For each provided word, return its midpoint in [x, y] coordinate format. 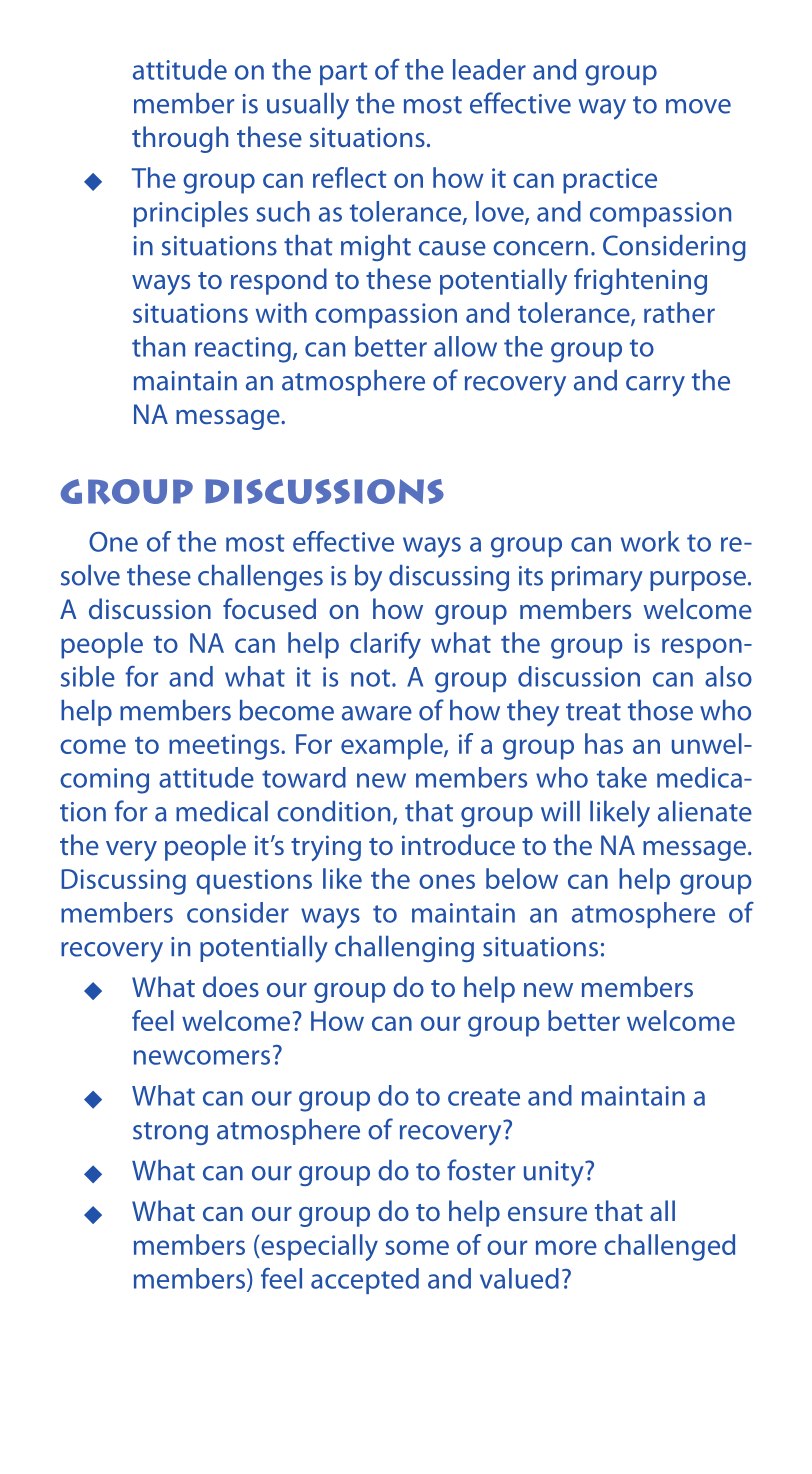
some [417, 1247]
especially [318, 1247]
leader [489, 69]
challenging [404, 949]
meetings [225, 747]
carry [655, 386]
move [698, 106]
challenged [669, 1247]
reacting [243, 350]
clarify [385, 645]
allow [465, 346]
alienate [705, 811]
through [180, 139]
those [660, 710]
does [231, 986]
